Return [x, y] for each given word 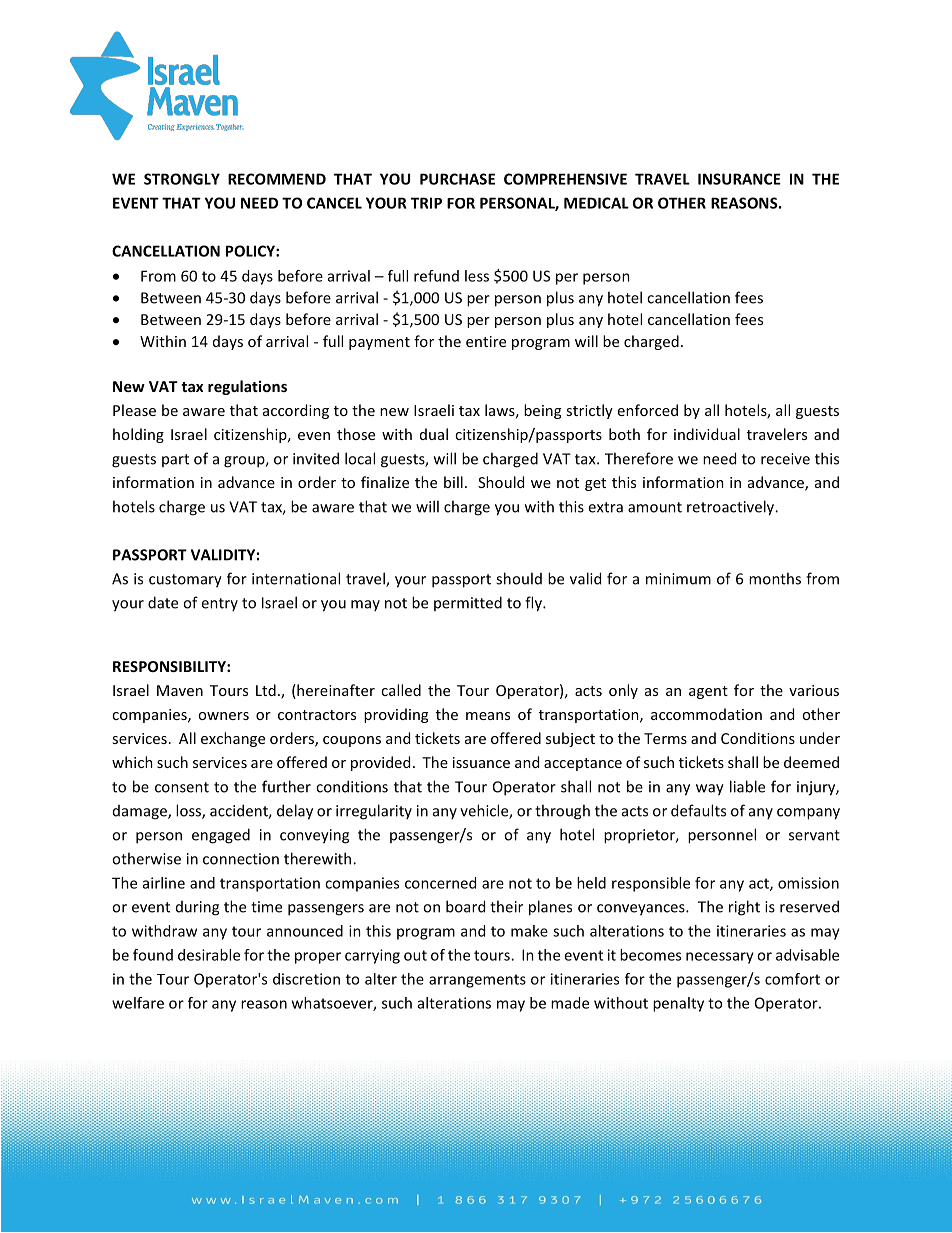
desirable [209, 955]
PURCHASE [457, 179]
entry [219, 604]
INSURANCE [739, 179]
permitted [468, 603]
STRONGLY [182, 179]
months [775, 578]
